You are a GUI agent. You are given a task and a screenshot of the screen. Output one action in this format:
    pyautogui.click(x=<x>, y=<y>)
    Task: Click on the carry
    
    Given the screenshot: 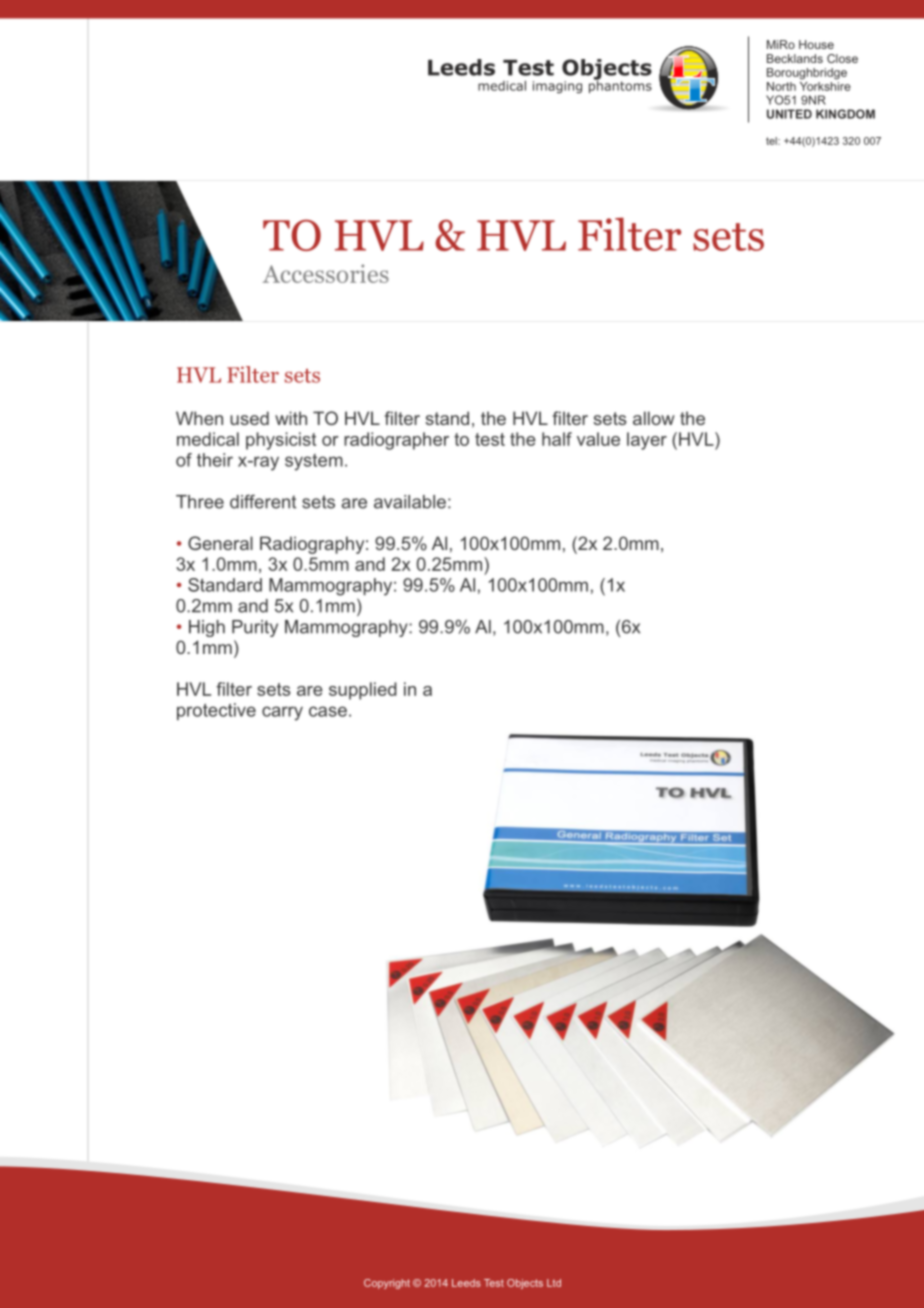 What is the action you would take?
    pyautogui.click(x=282, y=713)
